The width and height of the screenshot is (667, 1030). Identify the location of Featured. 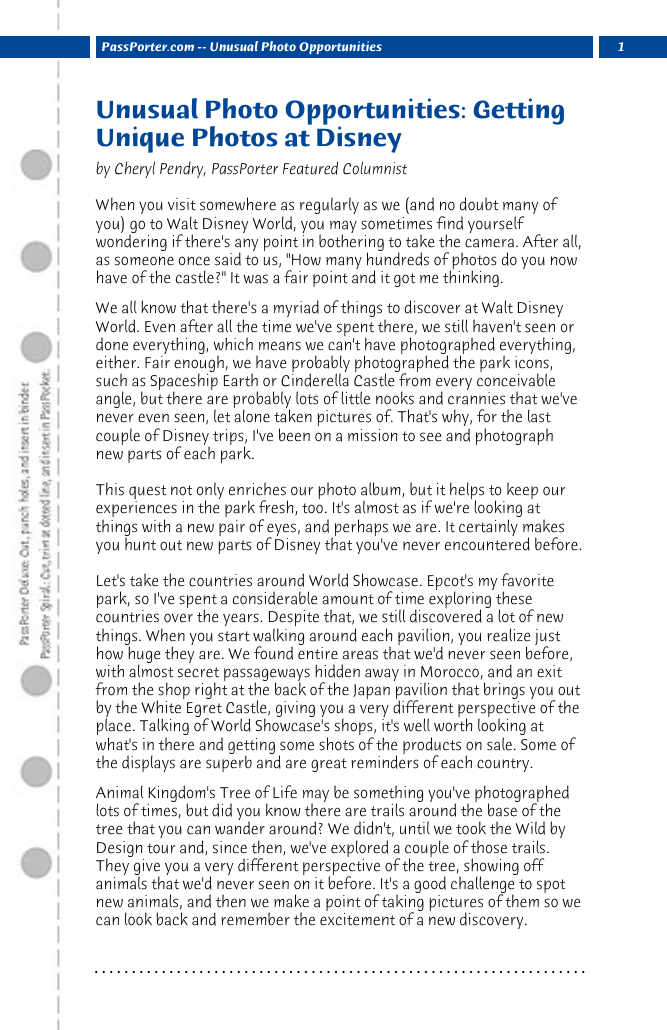
(310, 168).
